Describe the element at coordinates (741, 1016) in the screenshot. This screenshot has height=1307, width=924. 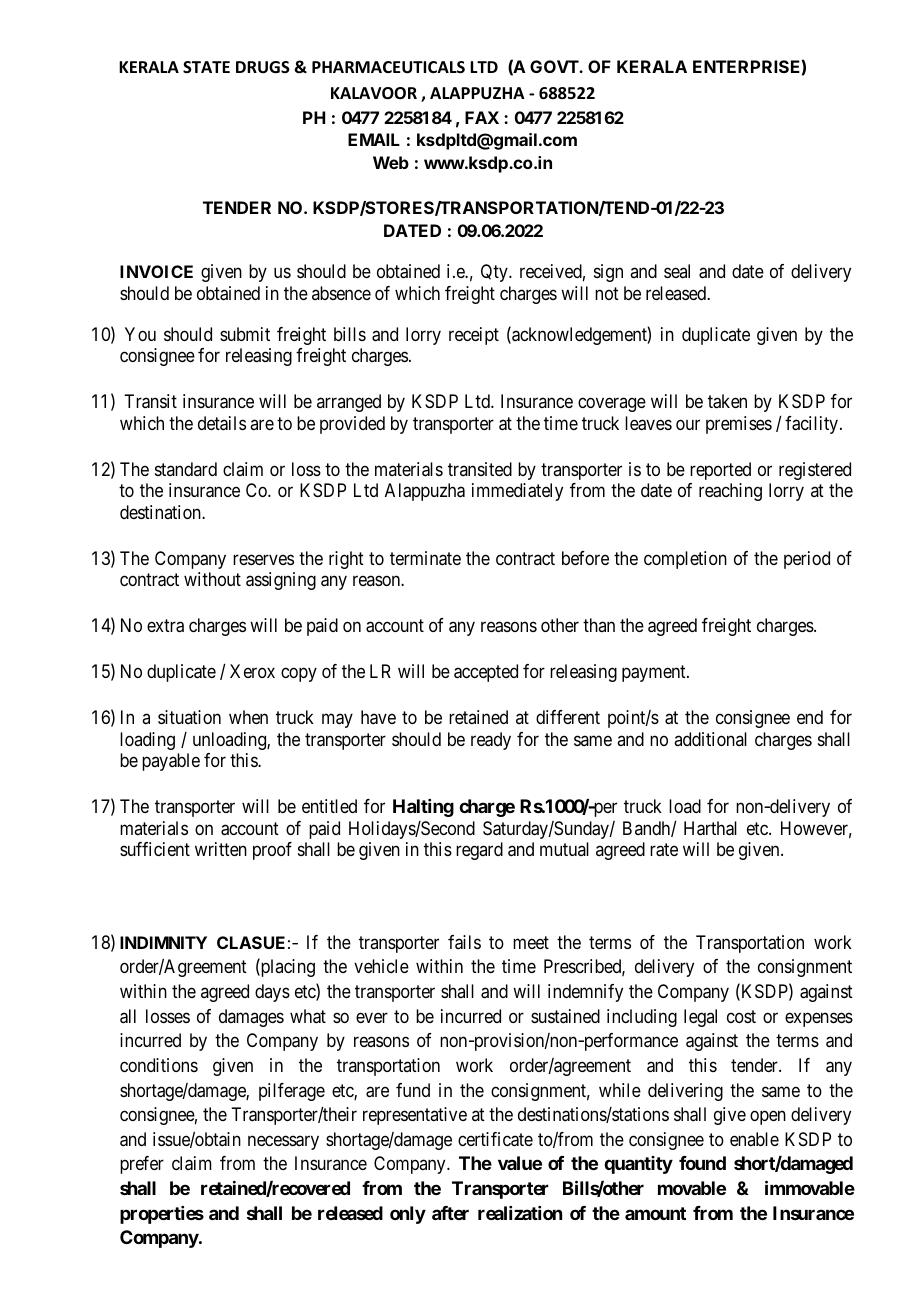
I see `cost` at that location.
